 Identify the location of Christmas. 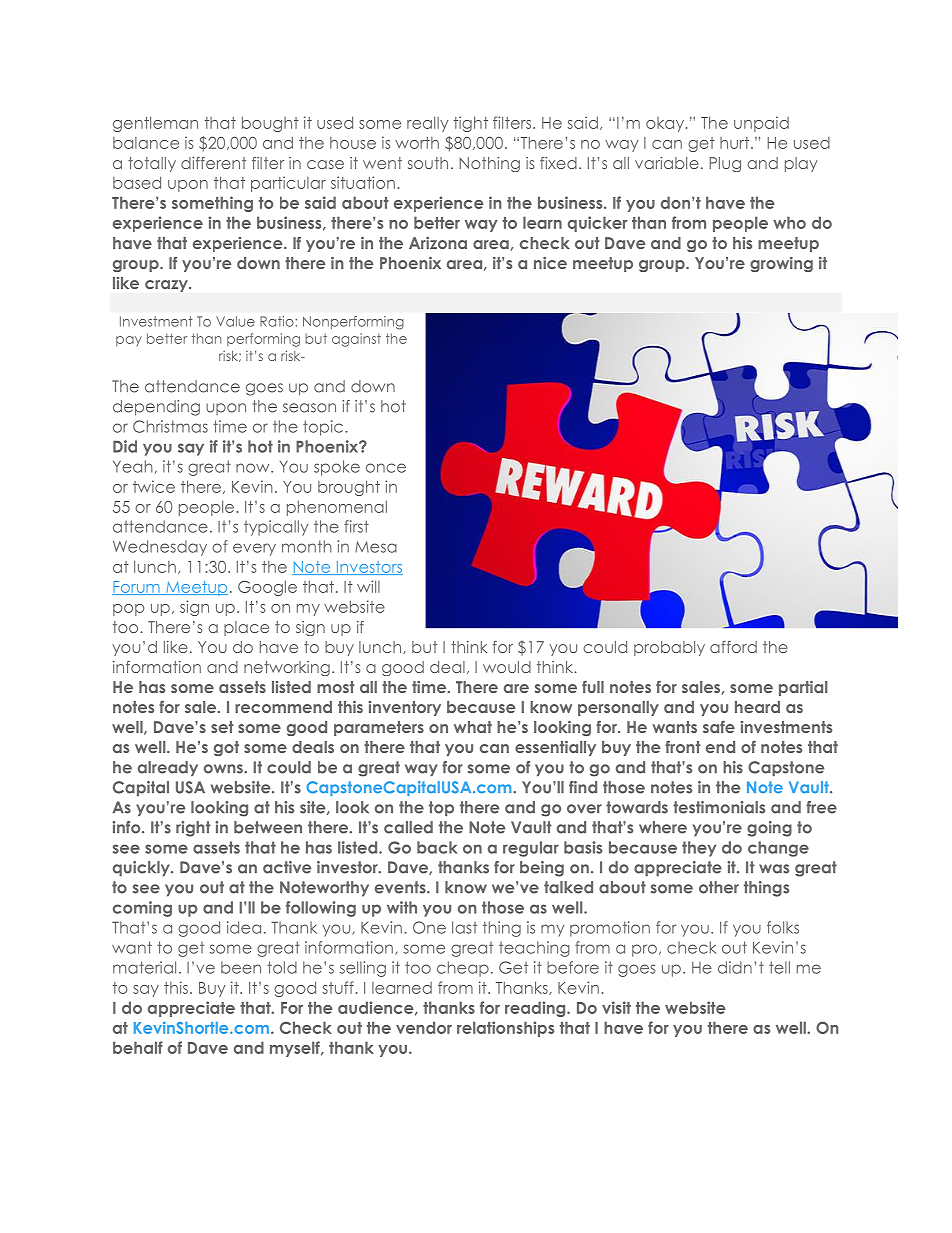
(170, 426).
